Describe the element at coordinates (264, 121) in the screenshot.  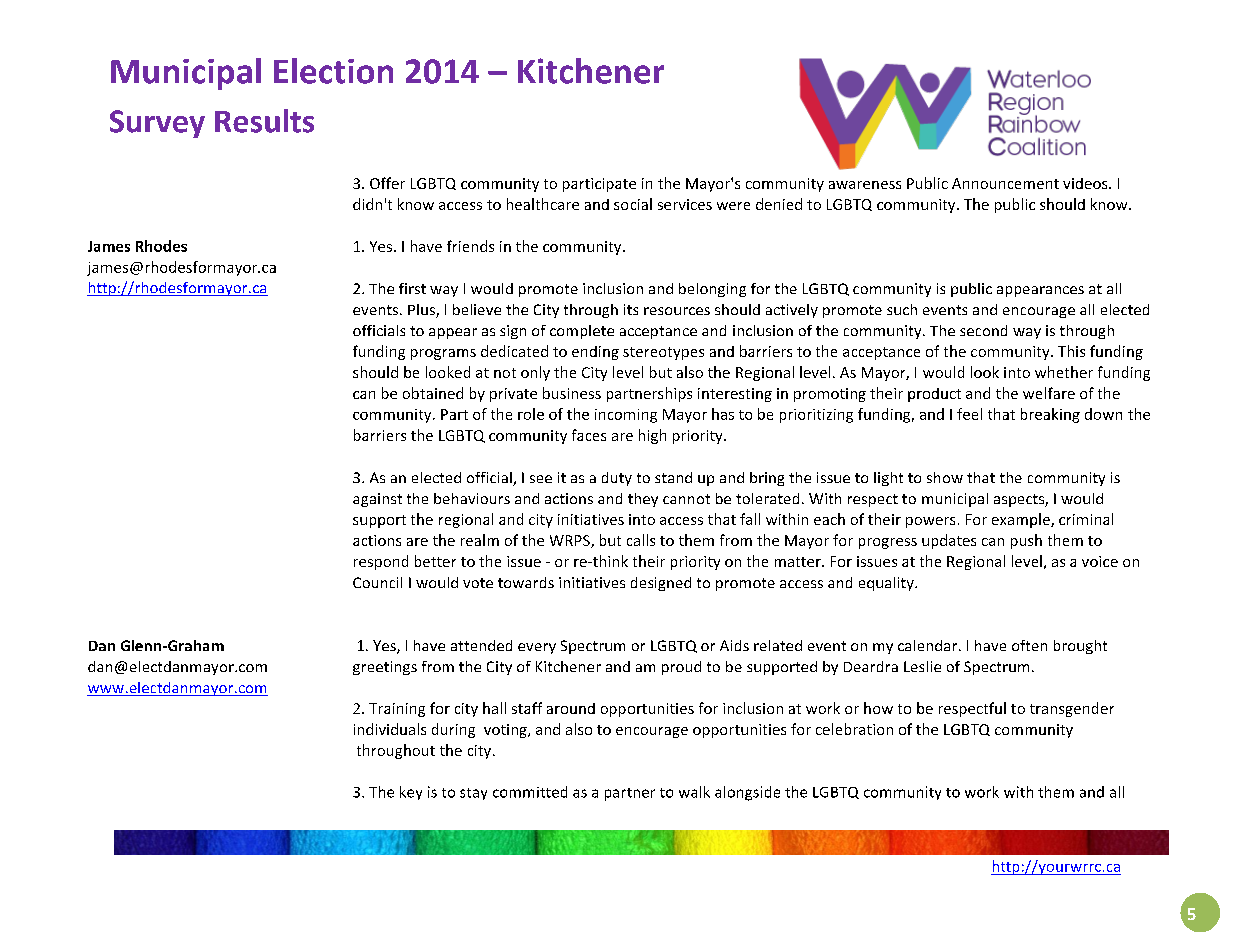
I see `Results` at that location.
